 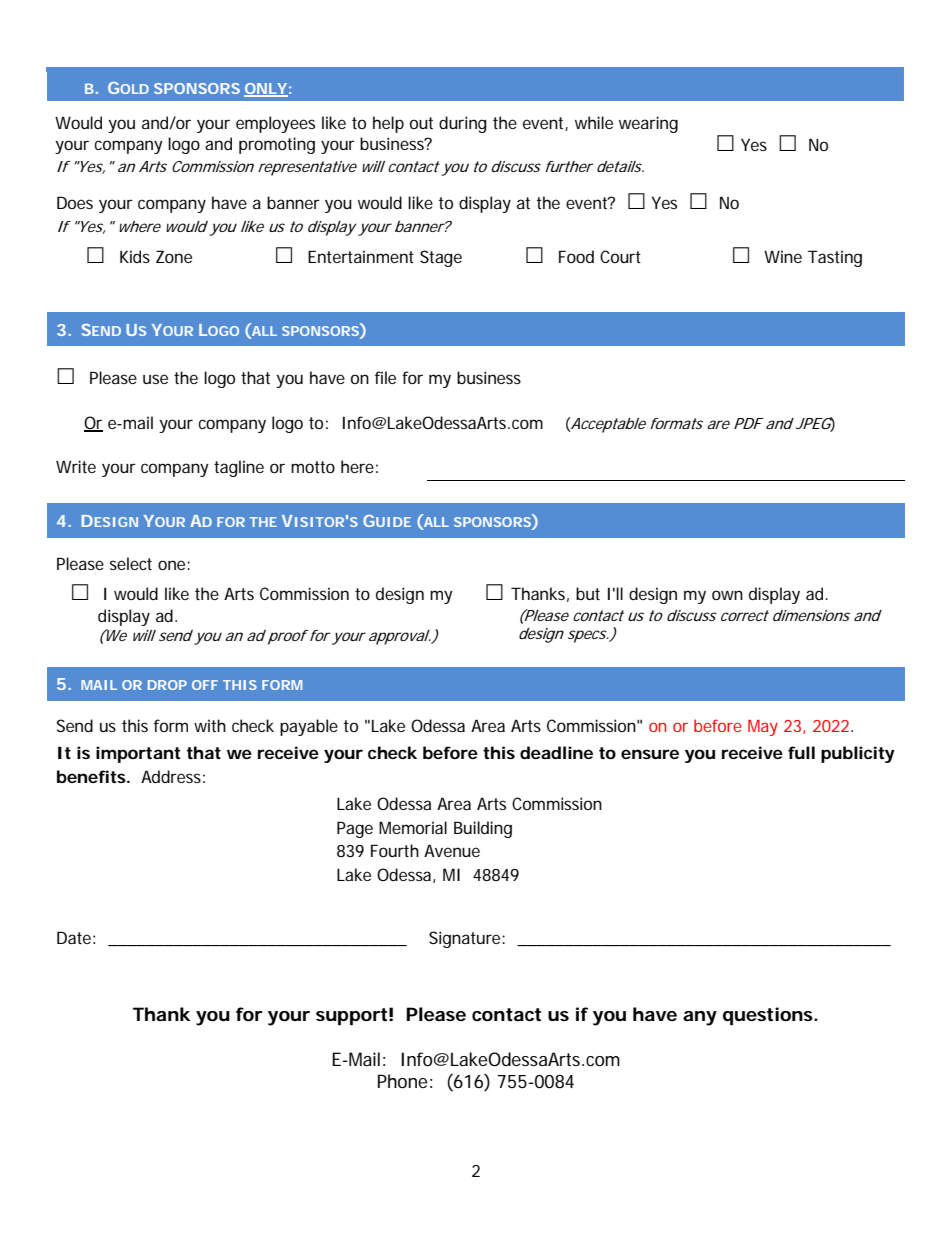 I want to click on select, so click(x=131, y=563).
